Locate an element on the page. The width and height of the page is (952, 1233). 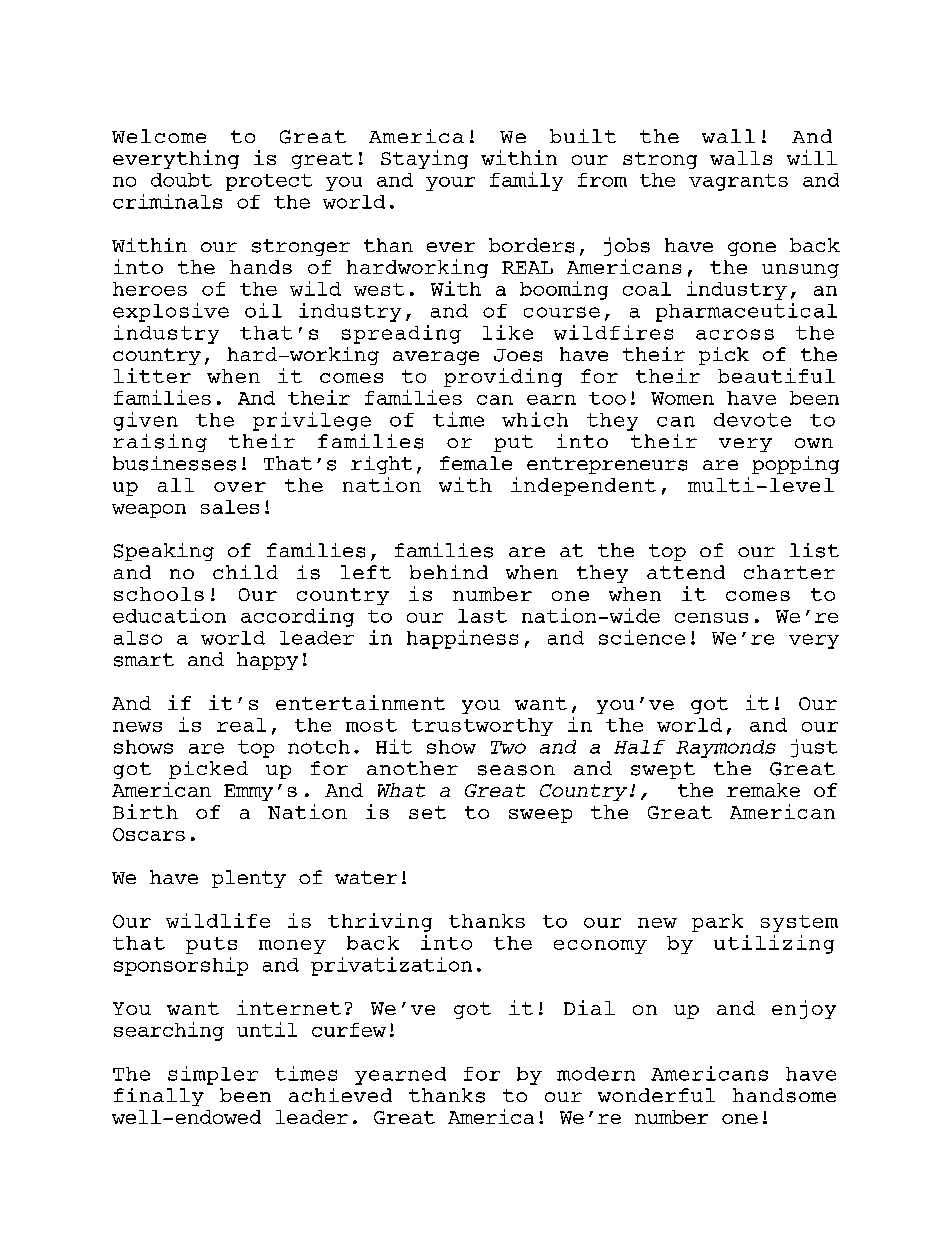
vagrants is located at coordinates (738, 182).
